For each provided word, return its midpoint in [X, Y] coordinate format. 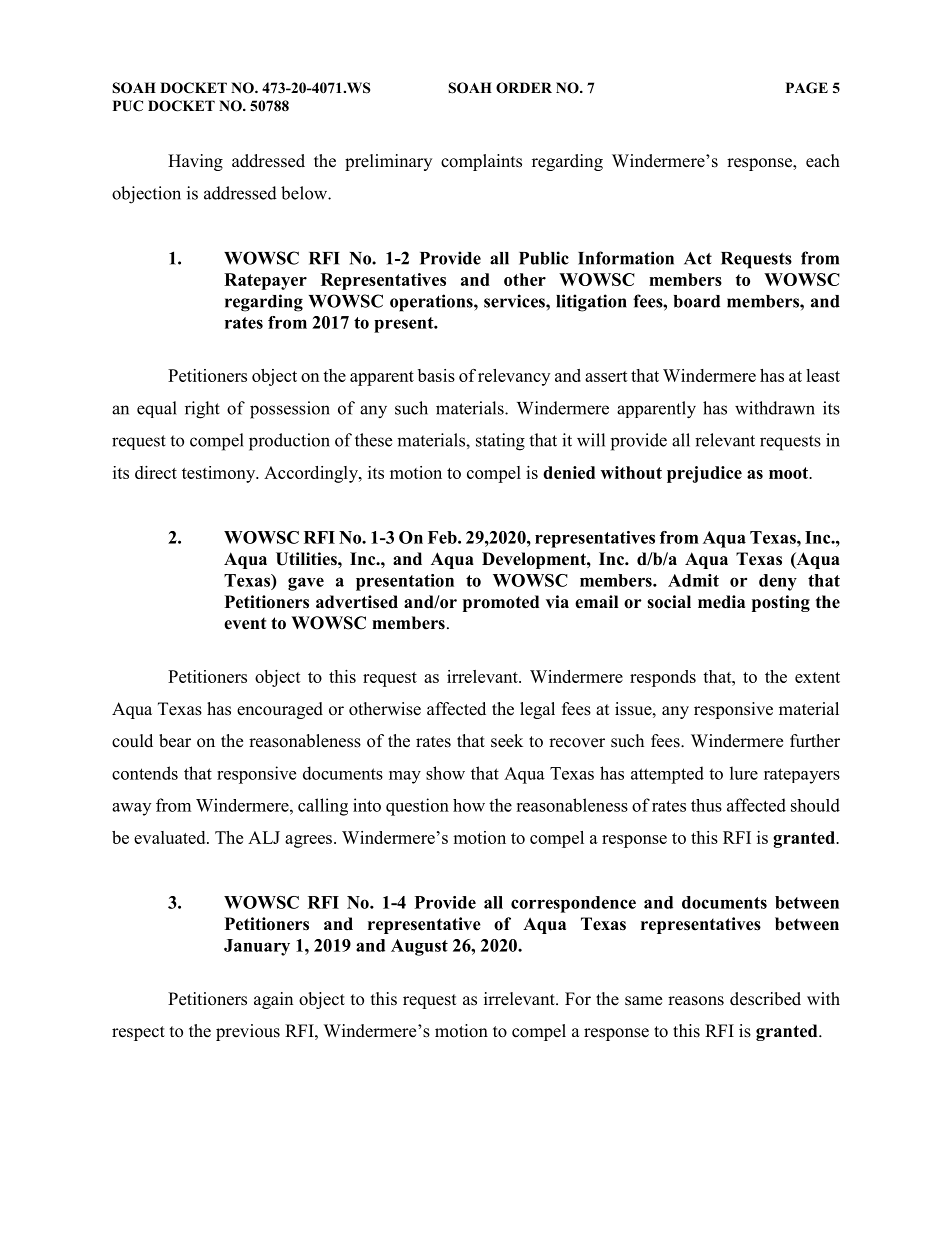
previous [248, 1032]
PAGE [807, 88]
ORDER [524, 88]
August [419, 947]
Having [195, 162]
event [245, 624]
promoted [501, 603]
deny [778, 582]
